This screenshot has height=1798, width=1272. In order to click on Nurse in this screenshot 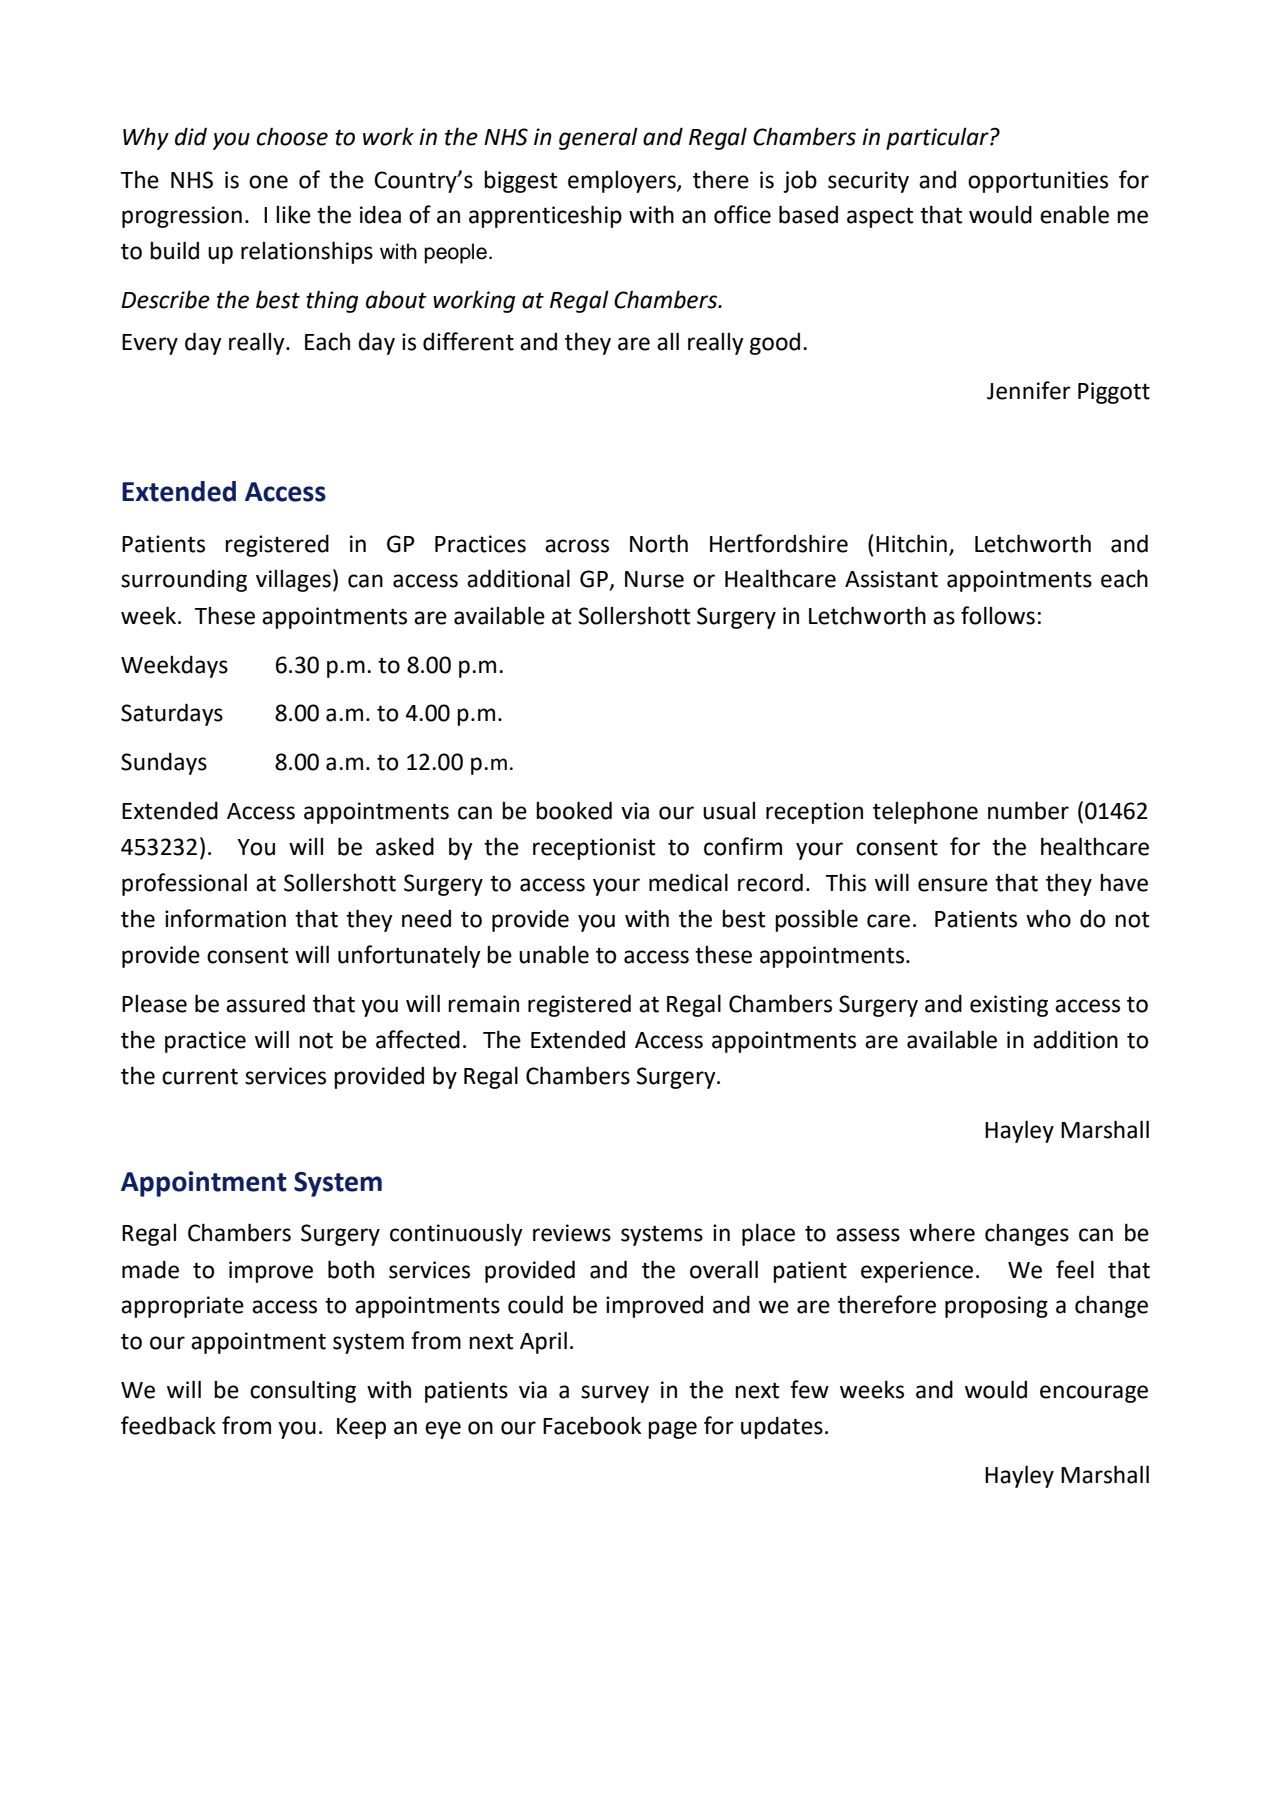, I will do `click(654, 579)`.
